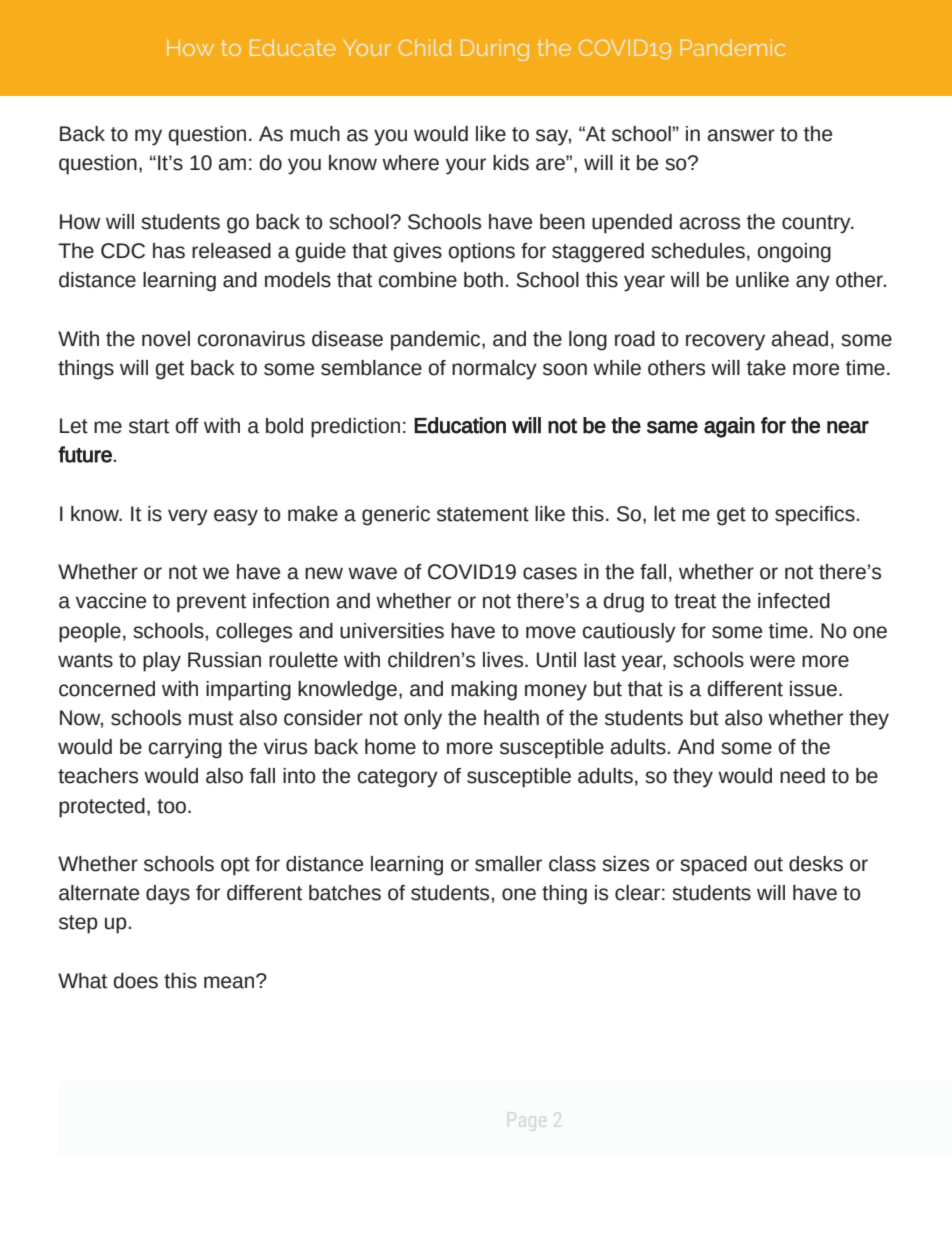 The height and width of the image is (1233, 952). What do you see at coordinates (398, 778) in the image?
I see `category` at bounding box center [398, 778].
